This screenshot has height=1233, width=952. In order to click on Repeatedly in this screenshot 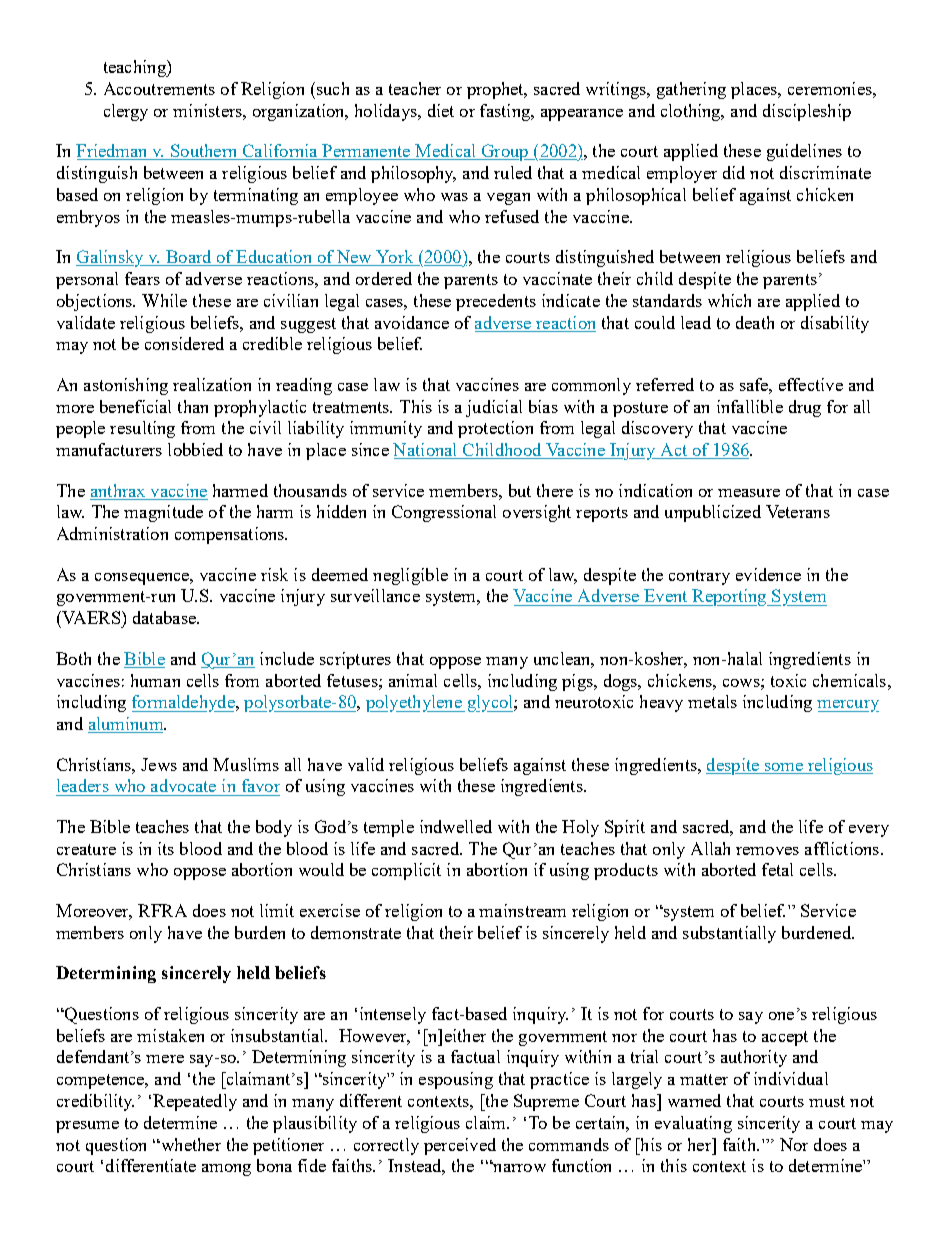, I will do `click(195, 1102)`.
